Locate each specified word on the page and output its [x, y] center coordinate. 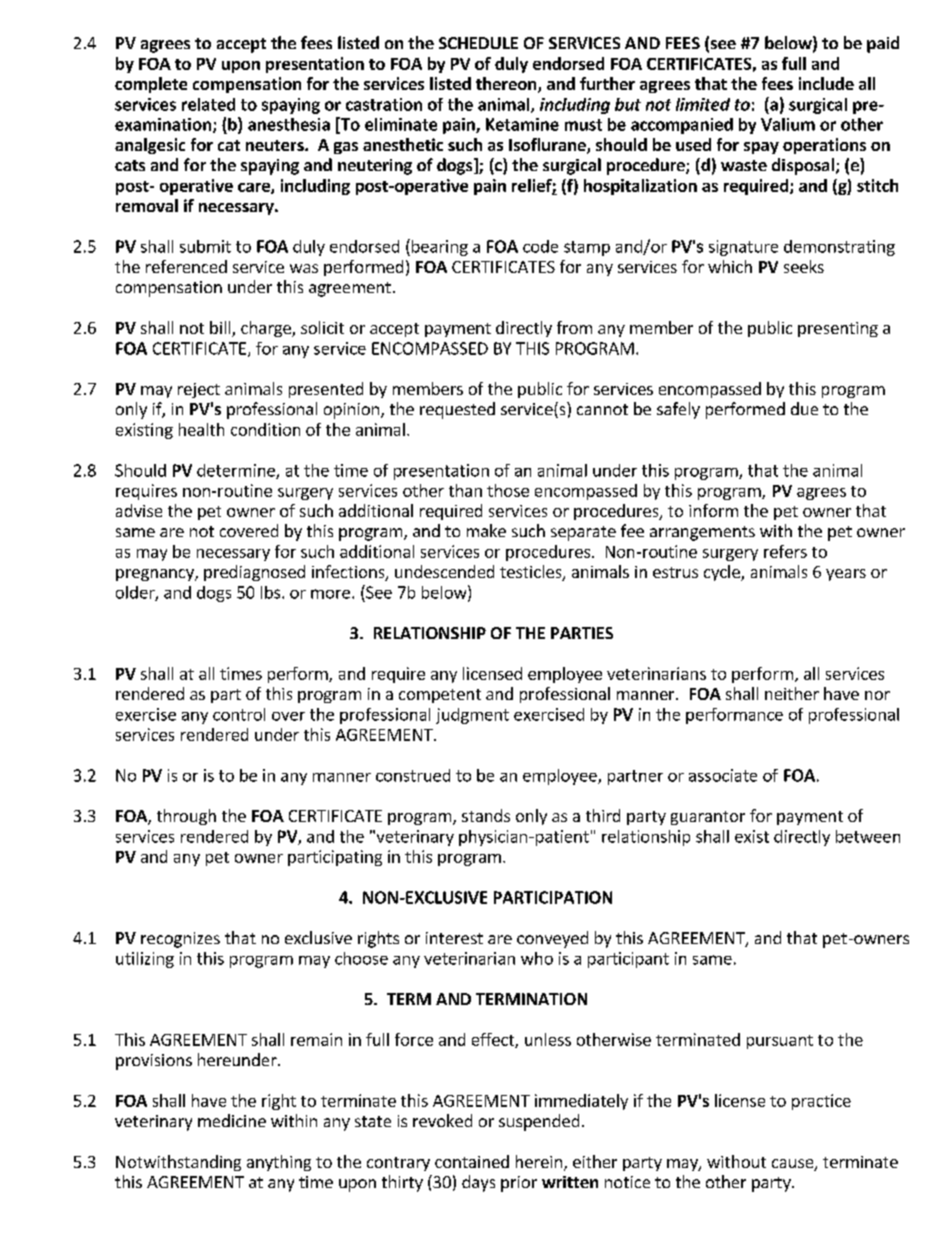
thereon [507, 85]
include [826, 83]
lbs [272, 592]
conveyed [552, 939]
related [208, 104]
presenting [838, 329]
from [574, 327]
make [486, 530]
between [868, 836]
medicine [232, 1120]
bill [221, 329]
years [846, 575]
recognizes [180, 940]
